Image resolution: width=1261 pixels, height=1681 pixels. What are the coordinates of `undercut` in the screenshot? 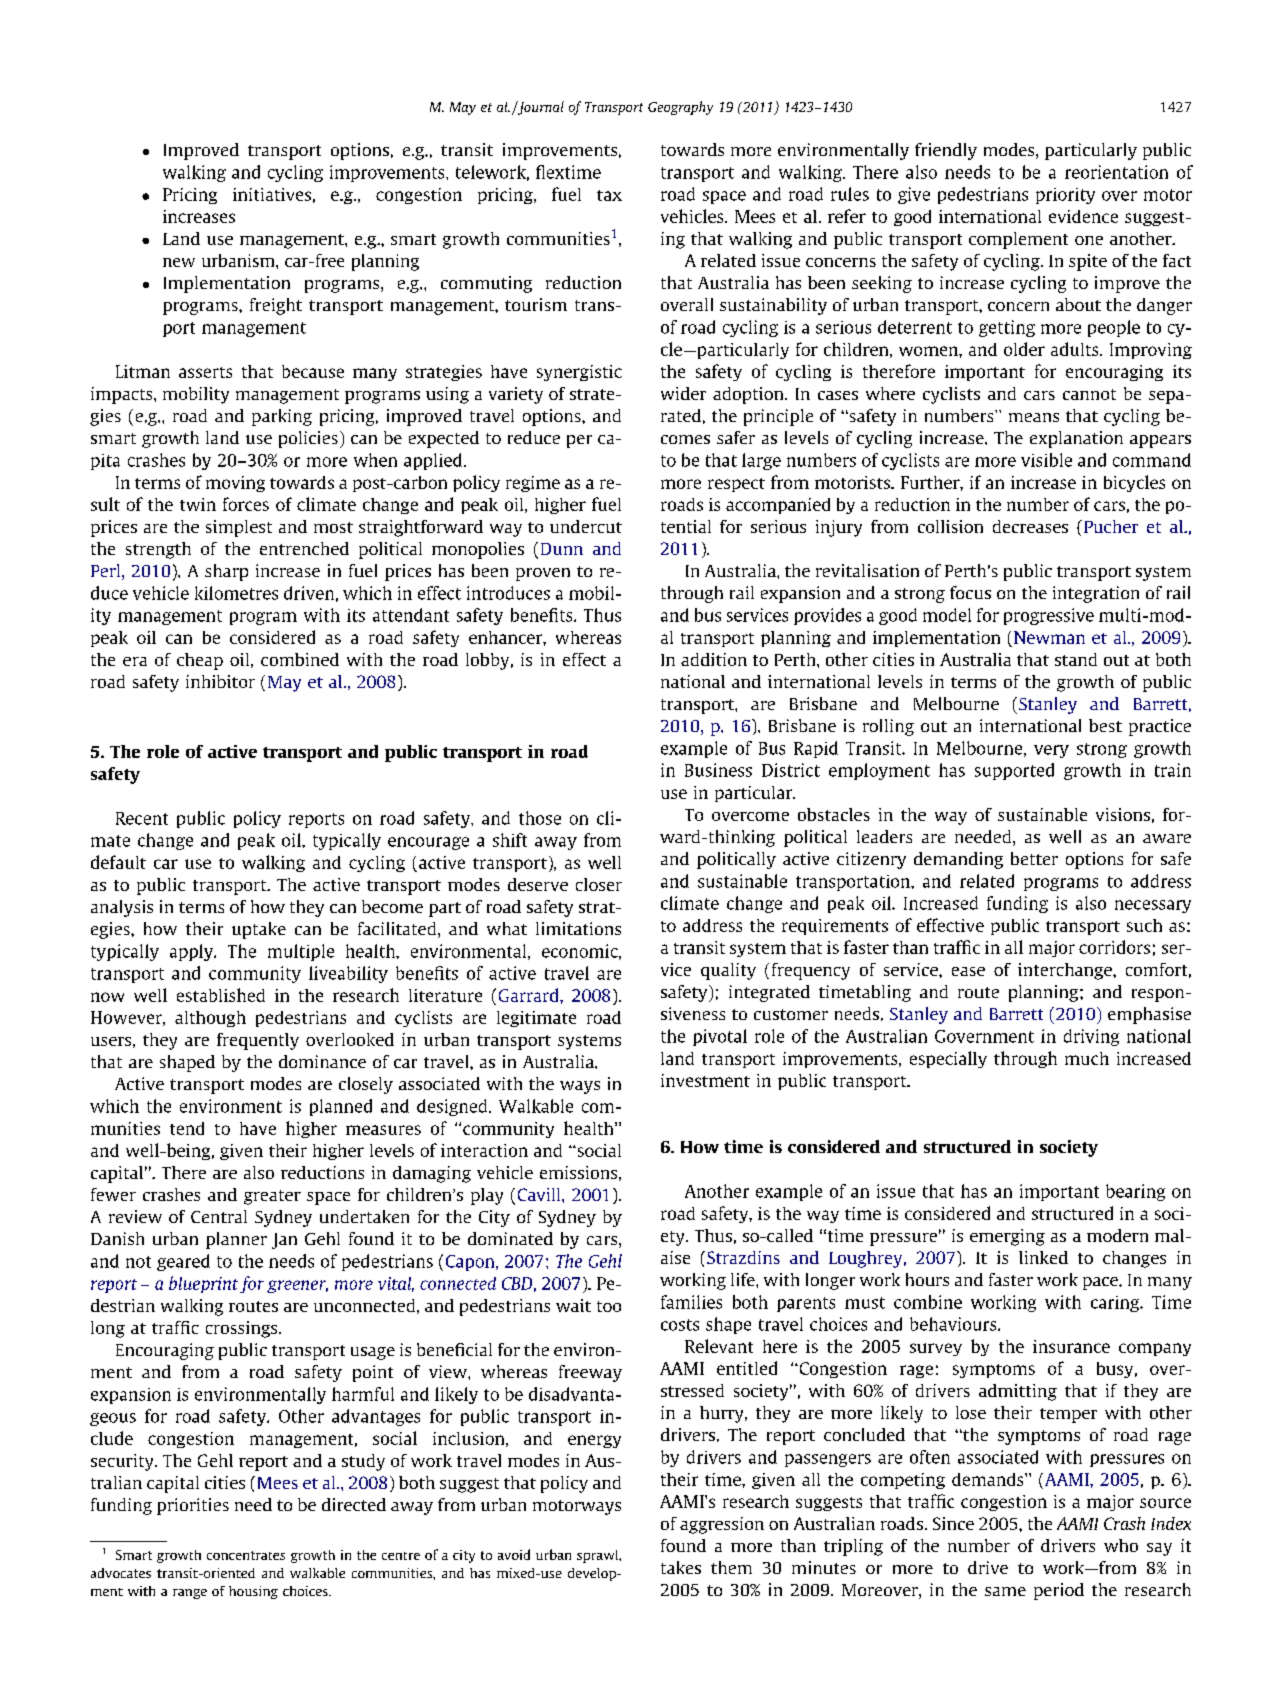 It's located at (586, 526).
